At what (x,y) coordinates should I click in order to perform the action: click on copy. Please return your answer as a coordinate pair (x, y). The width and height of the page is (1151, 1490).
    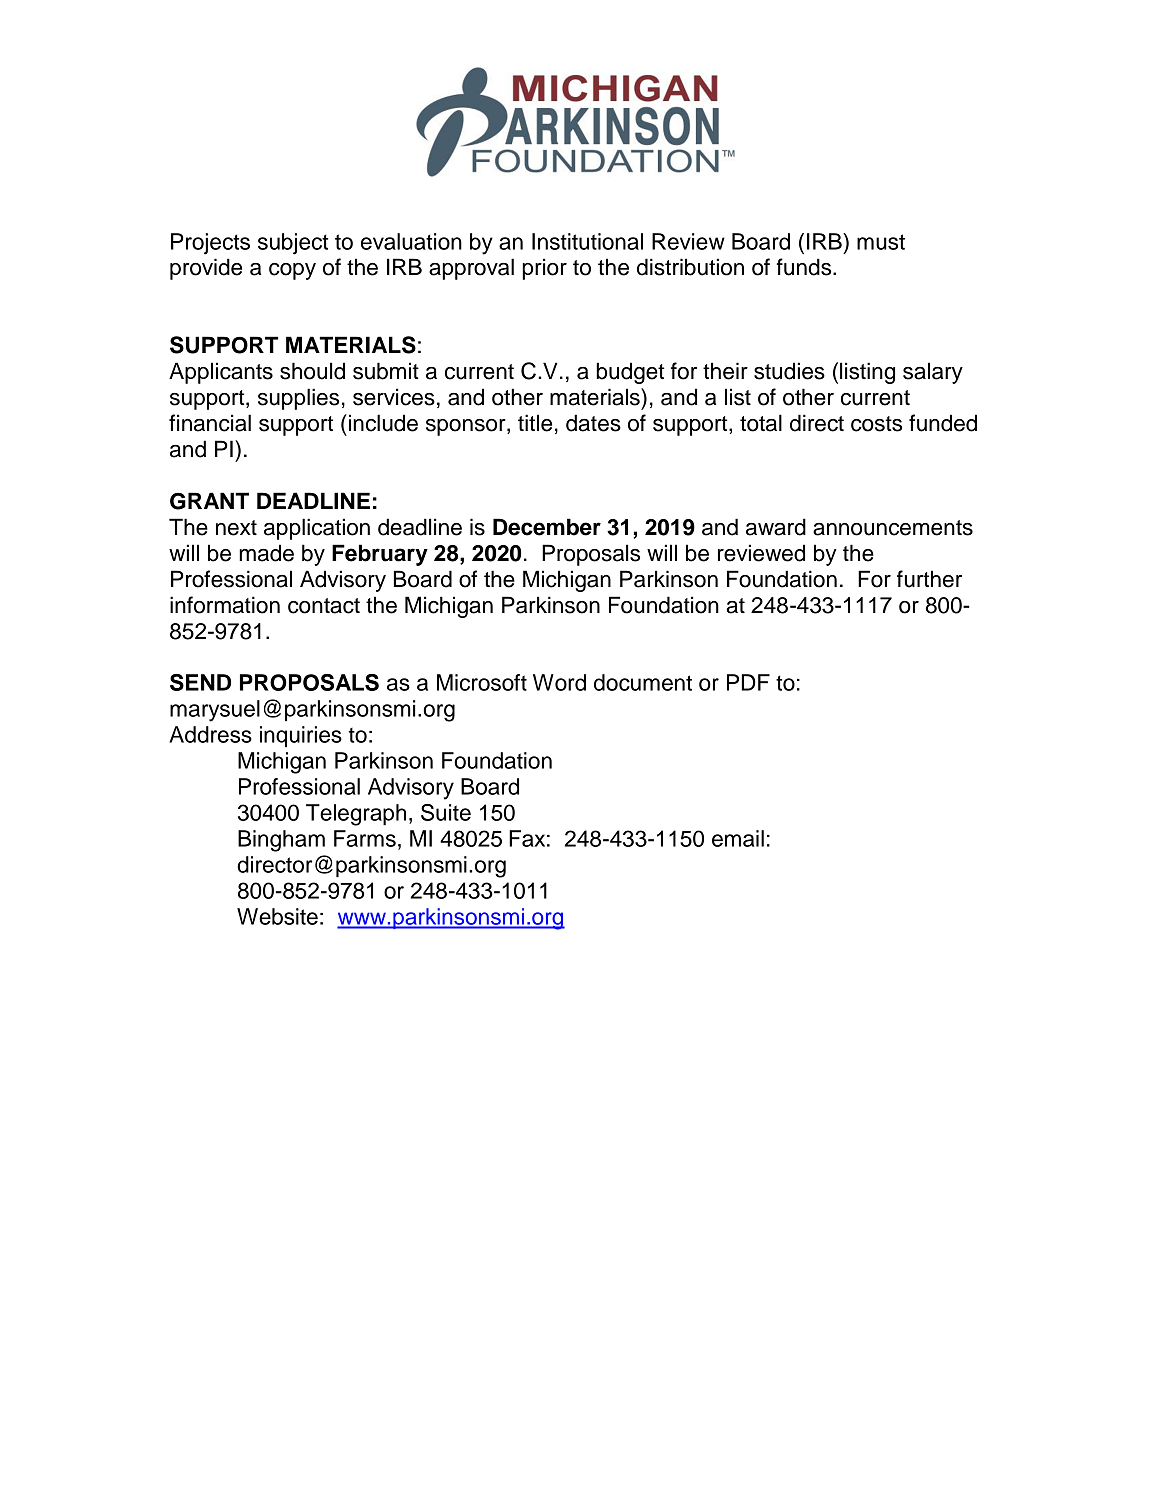
    Looking at the image, I should click on (292, 271).
